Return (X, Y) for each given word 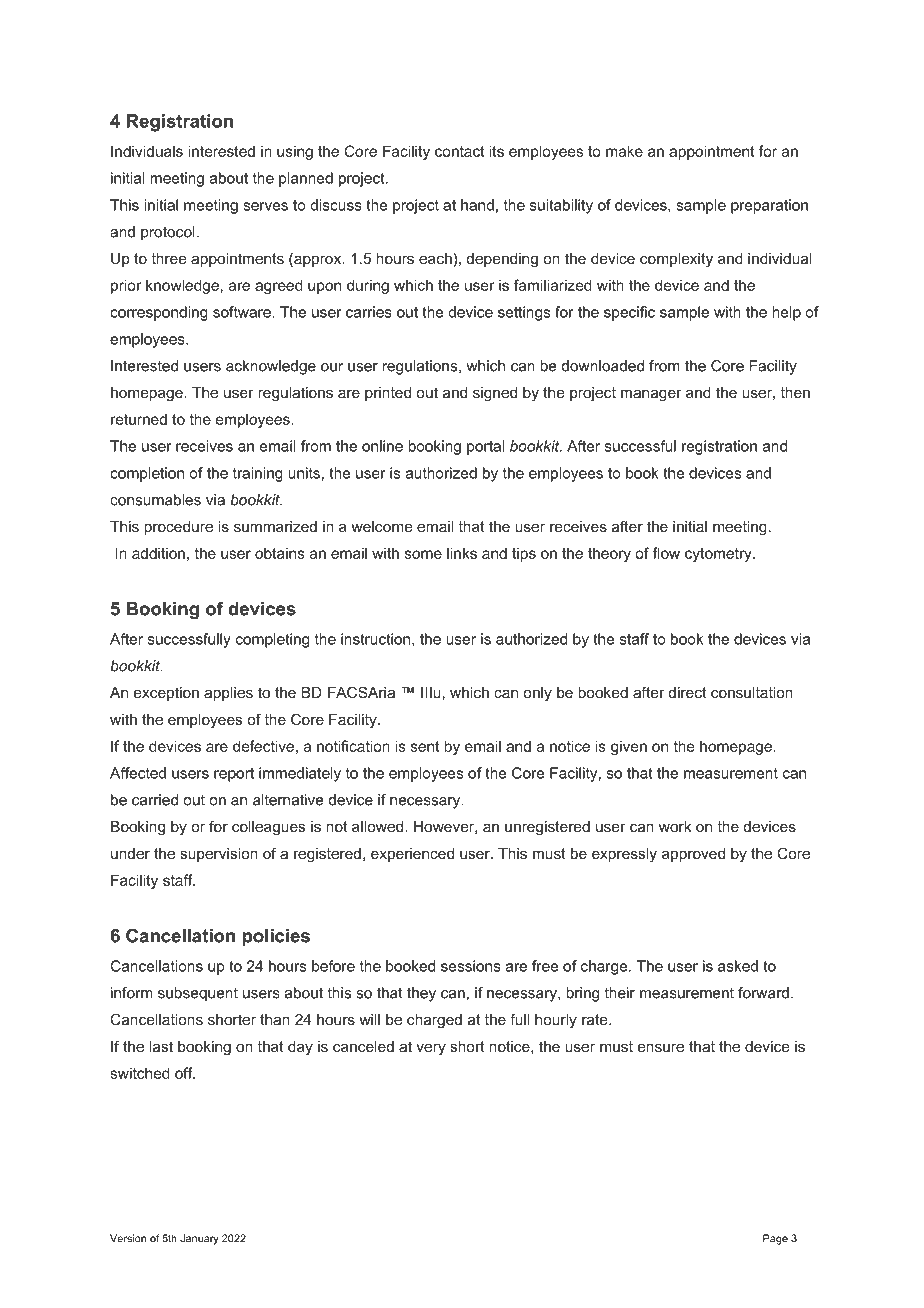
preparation (769, 206)
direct (687, 692)
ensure (661, 1047)
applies (228, 694)
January (199, 1239)
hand (477, 205)
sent (425, 746)
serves (265, 206)
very (431, 1049)
